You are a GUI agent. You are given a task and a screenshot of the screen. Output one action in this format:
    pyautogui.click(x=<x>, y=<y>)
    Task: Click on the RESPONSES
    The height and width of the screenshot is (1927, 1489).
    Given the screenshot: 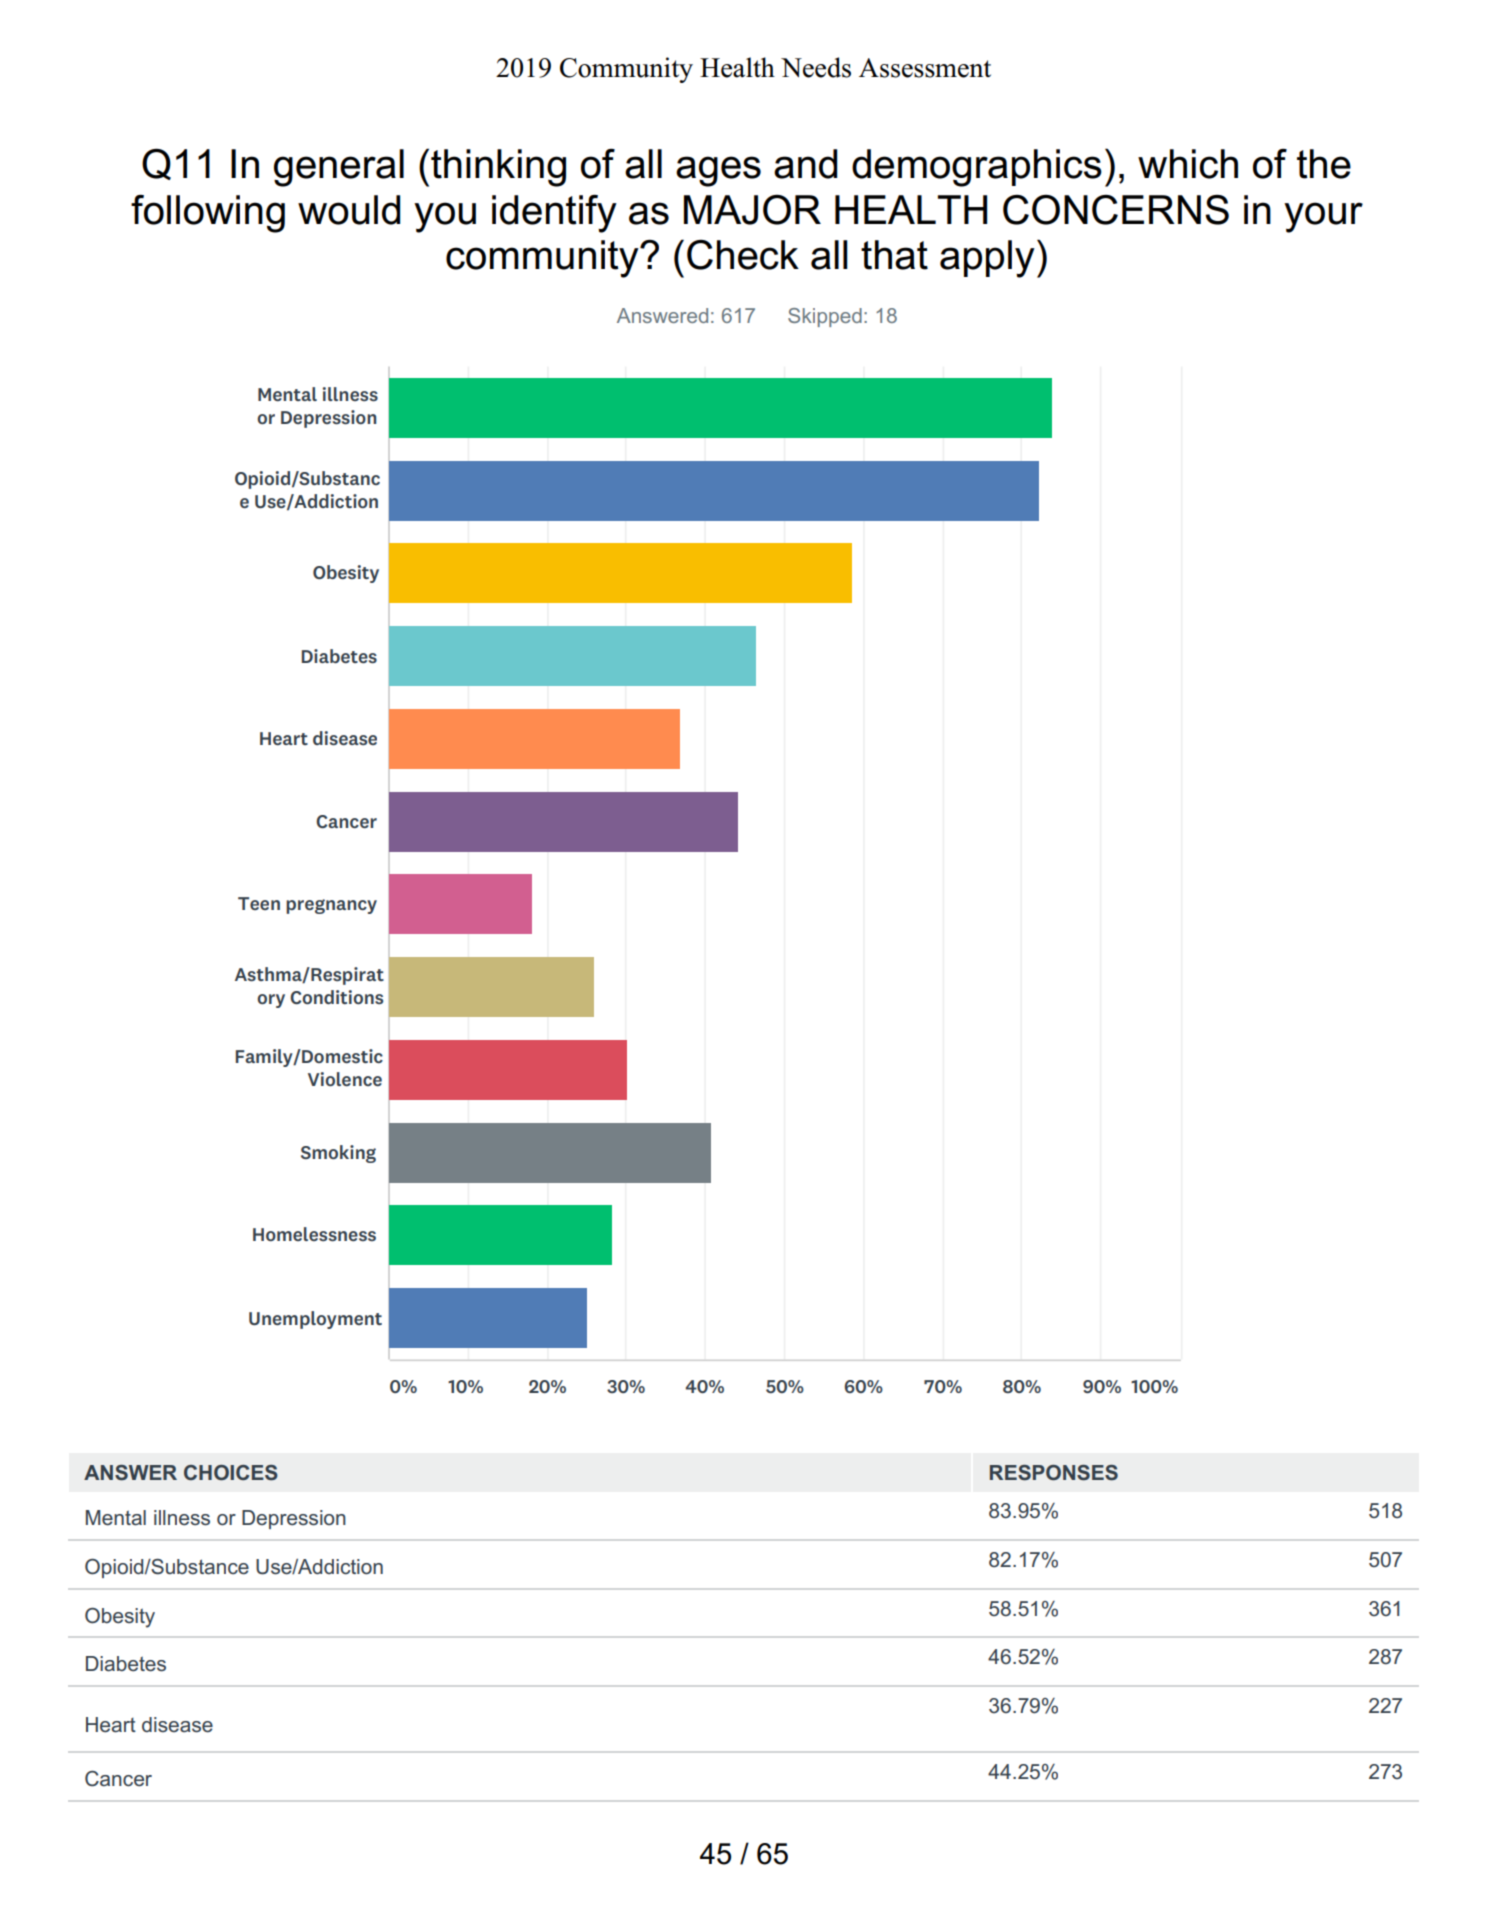 What is the action you would take?
    pyautogui.click(x=1054, y=1473)
